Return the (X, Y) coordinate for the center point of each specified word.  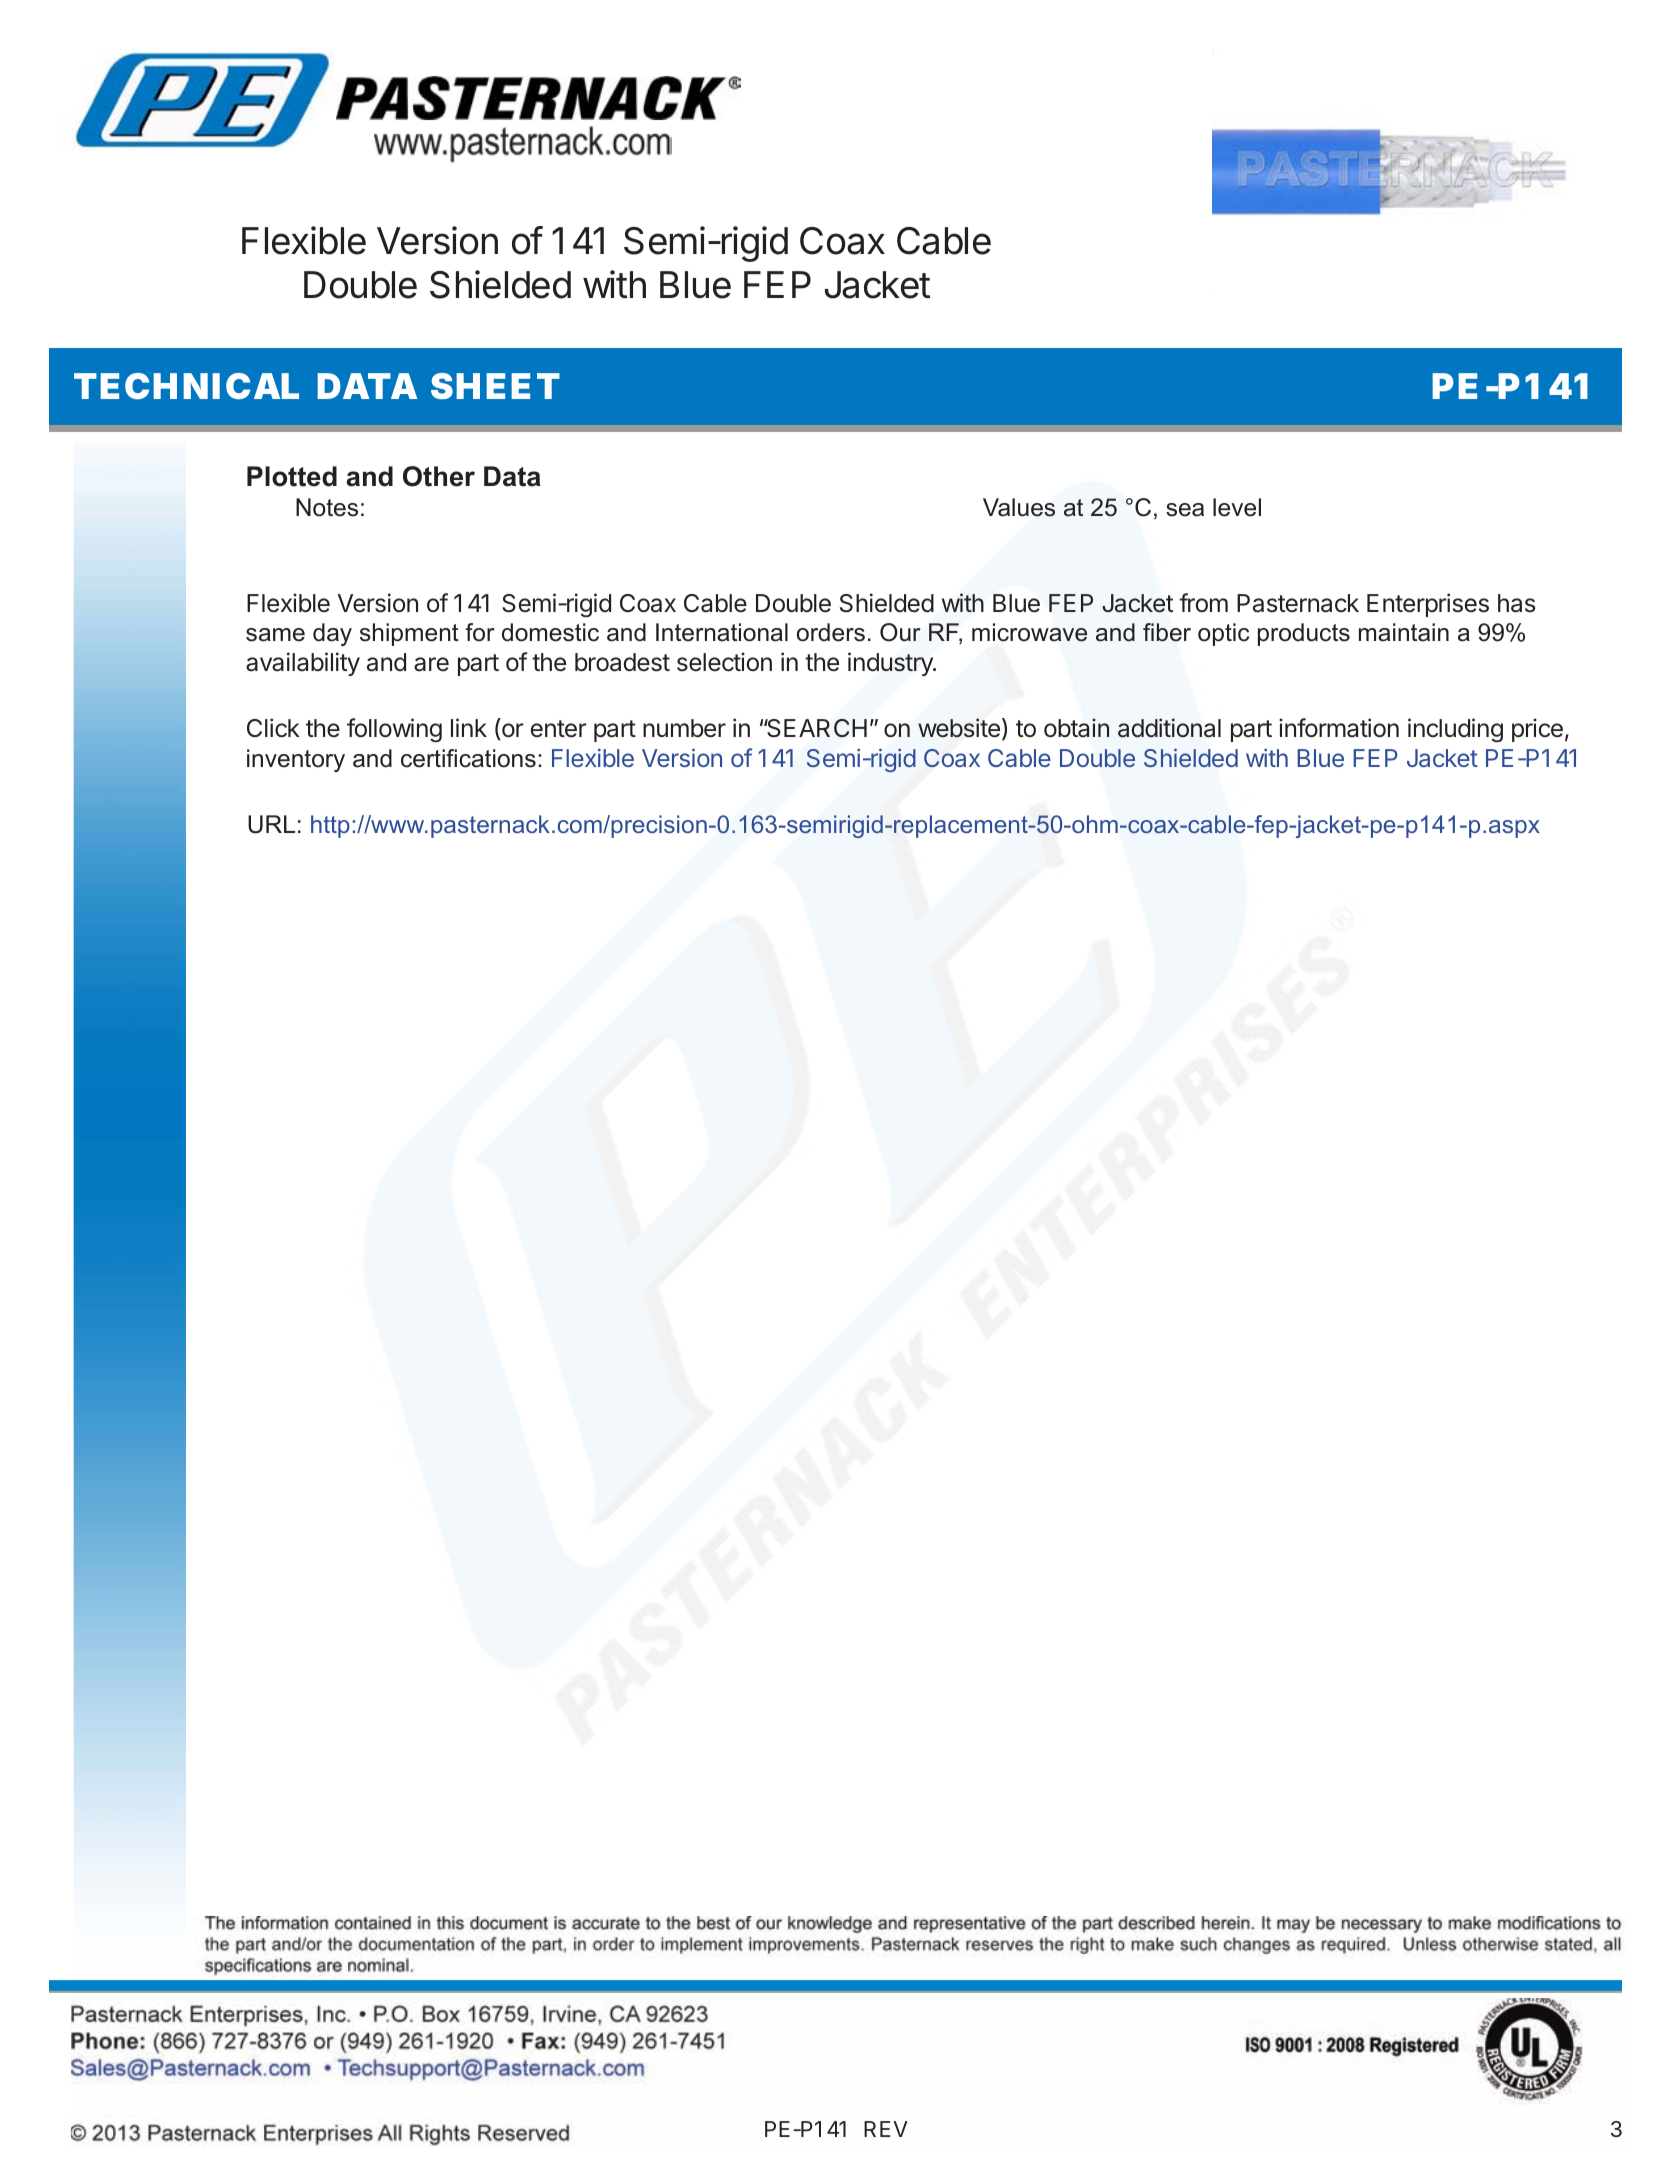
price (1537, 730)
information (1339, 728)
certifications (468, 758)
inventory (296, 760)
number (684, 728)
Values (1019, 507)
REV (886, 2129)
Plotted (292, 476)
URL (271, 824)
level (1237, 507)
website (959, 728)
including (1455, 730)
